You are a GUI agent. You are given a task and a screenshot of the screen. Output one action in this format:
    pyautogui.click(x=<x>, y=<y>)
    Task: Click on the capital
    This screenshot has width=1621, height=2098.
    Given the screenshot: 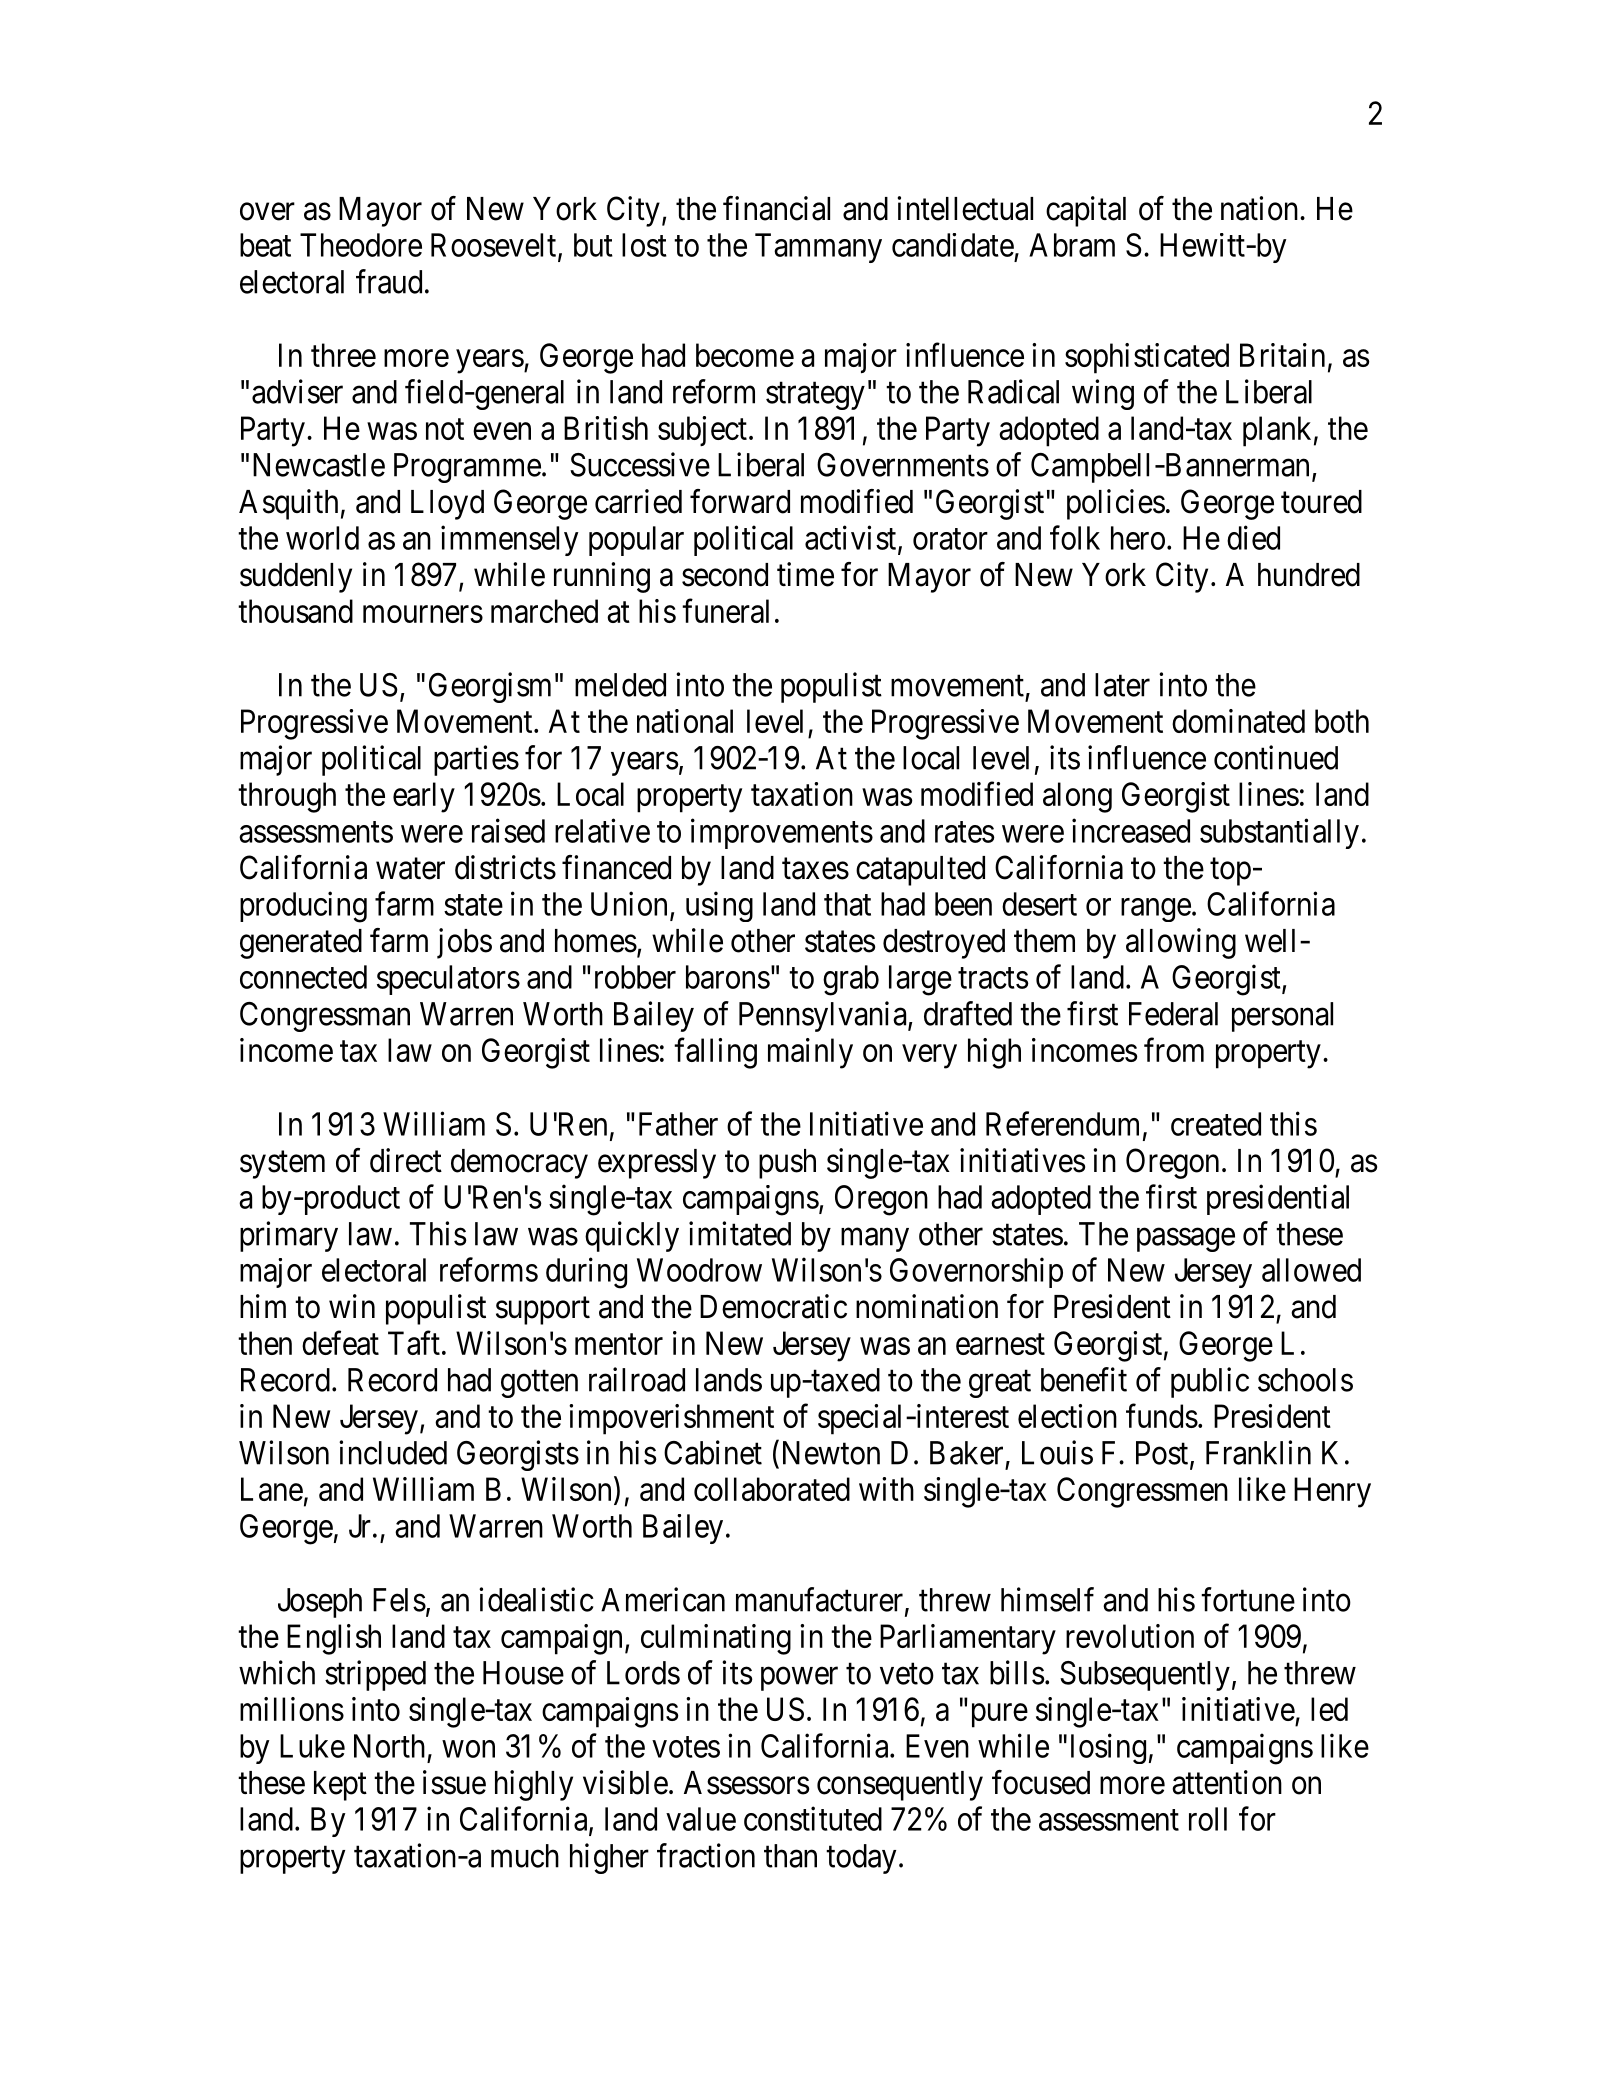 What is the action you would take?
    pyautogui.click(x=1086, y=211)
